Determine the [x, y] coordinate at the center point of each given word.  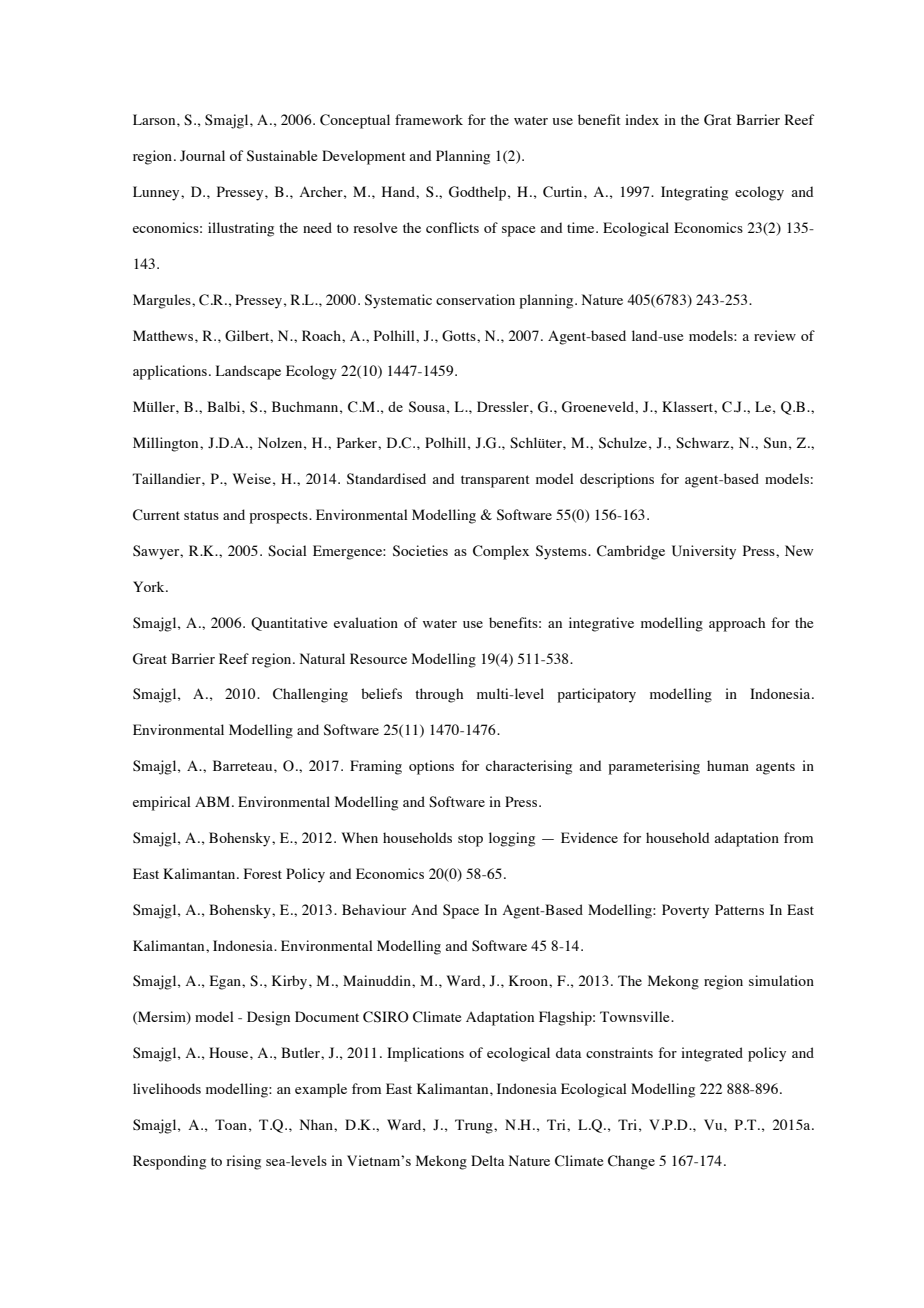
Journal [202, 156]
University [704, 552]
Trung [475, 1126]
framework [429, 119]
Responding [169, 1162]
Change [631, 1162]
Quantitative [289, 624]
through [439, 695]
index [642, 119]
